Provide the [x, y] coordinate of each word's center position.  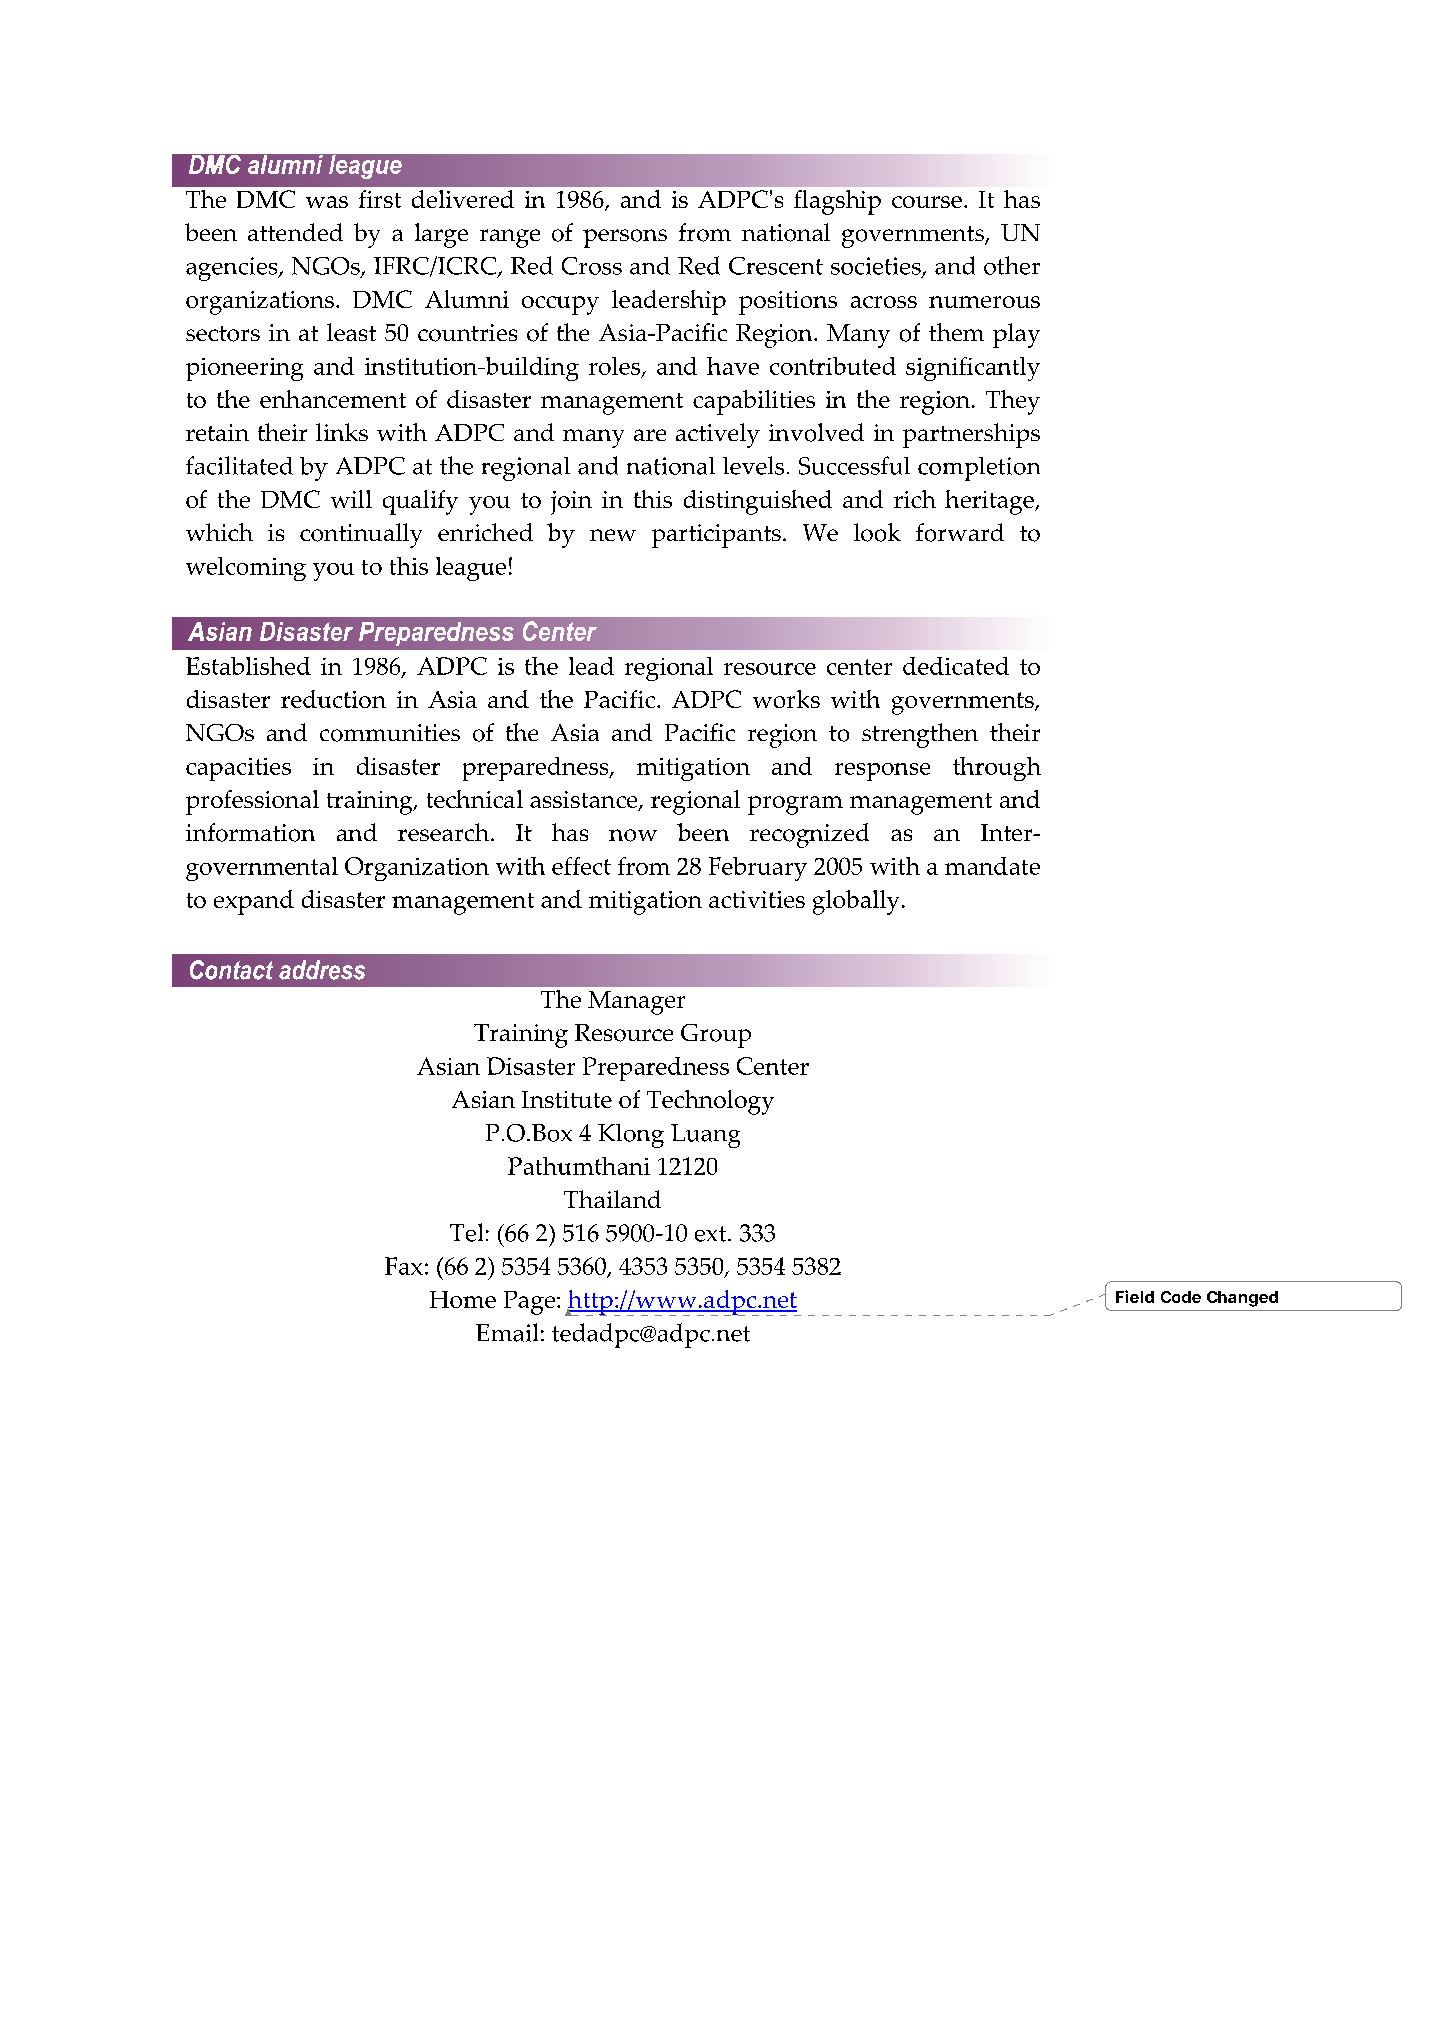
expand [254, 902]
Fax [404, 1266]
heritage [990, 502]
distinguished [758, 502]
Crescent [776, 266]
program [795, 805]
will [351, 499]
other [1012, 265]
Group [716, 1036]
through [997, 769]
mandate [992, 866]
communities [390, 733]
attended [295, 232]
